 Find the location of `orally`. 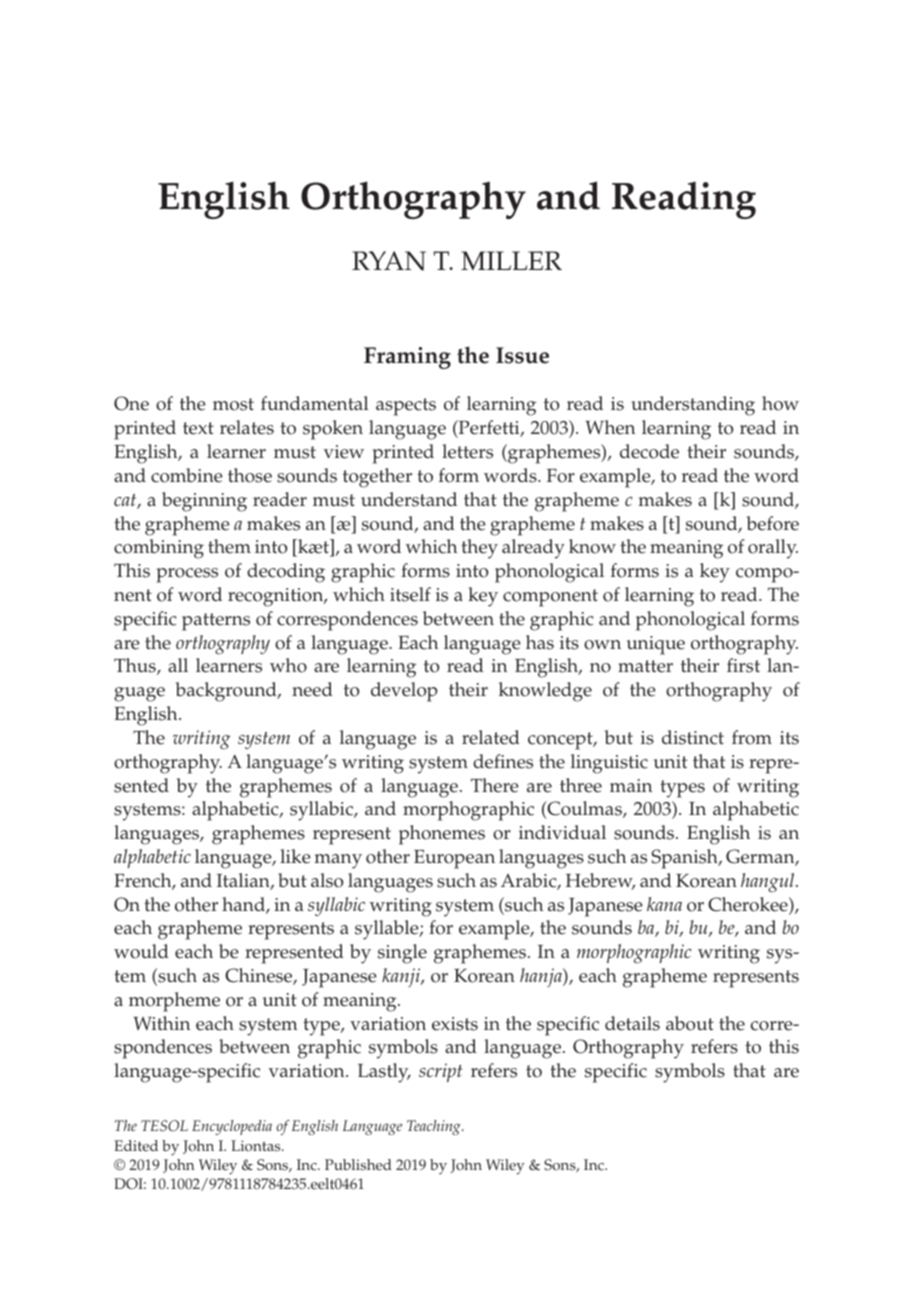

orally is located at coordinates (773, 549).
